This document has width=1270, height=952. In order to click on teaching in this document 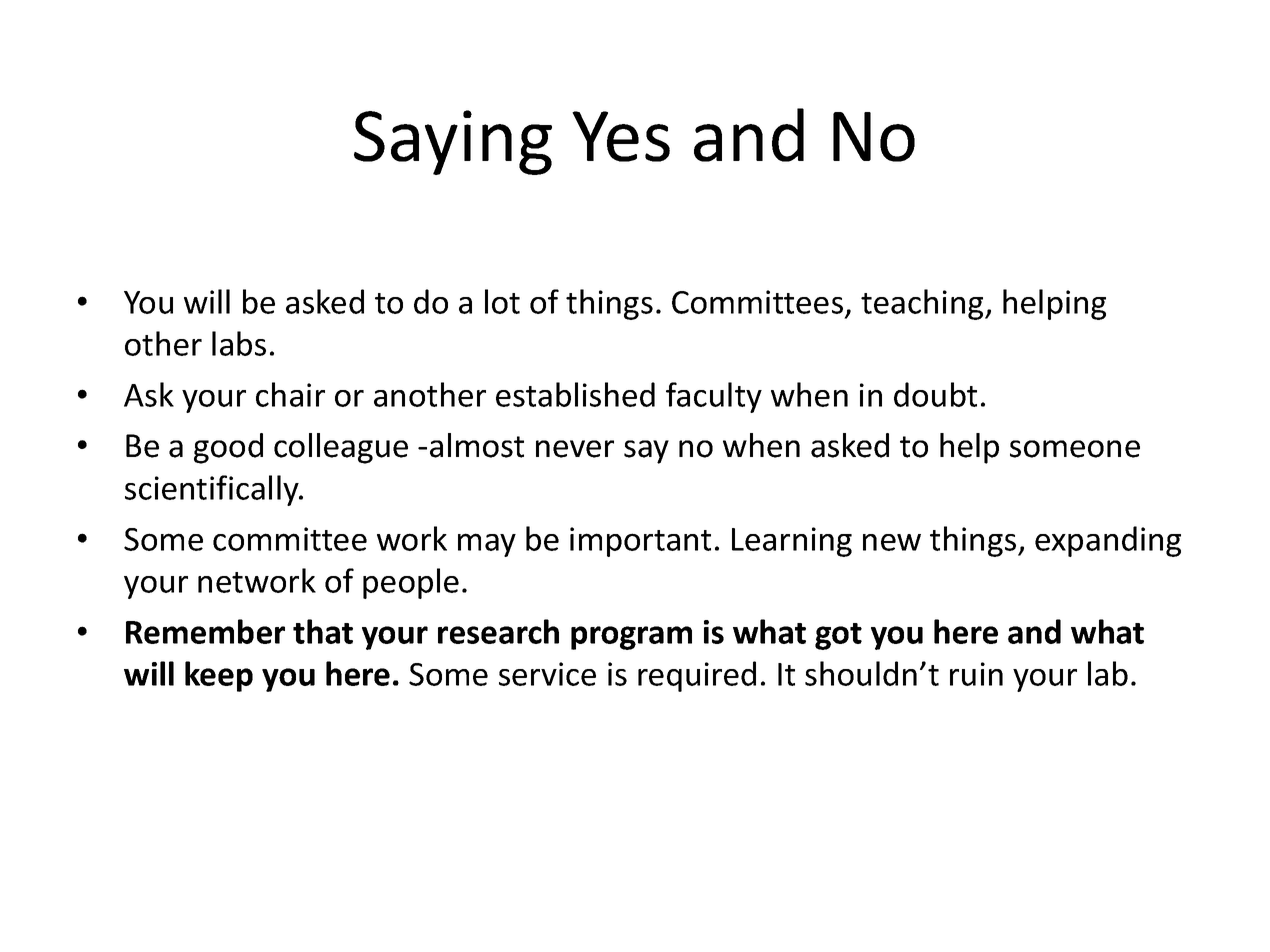, I will do `click(923, 304)`.
